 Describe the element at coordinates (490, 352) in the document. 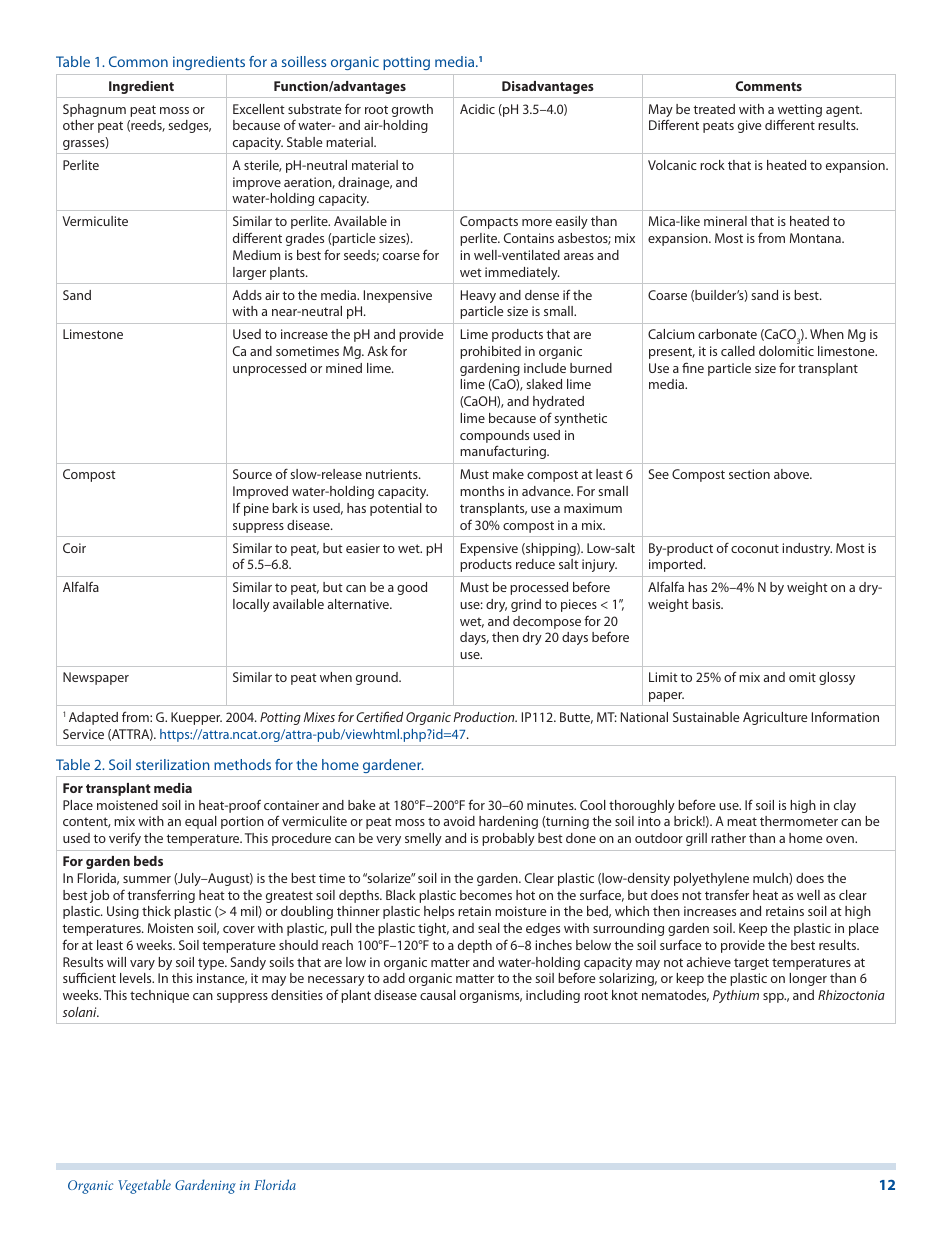

I see `prohibited` at that location.
